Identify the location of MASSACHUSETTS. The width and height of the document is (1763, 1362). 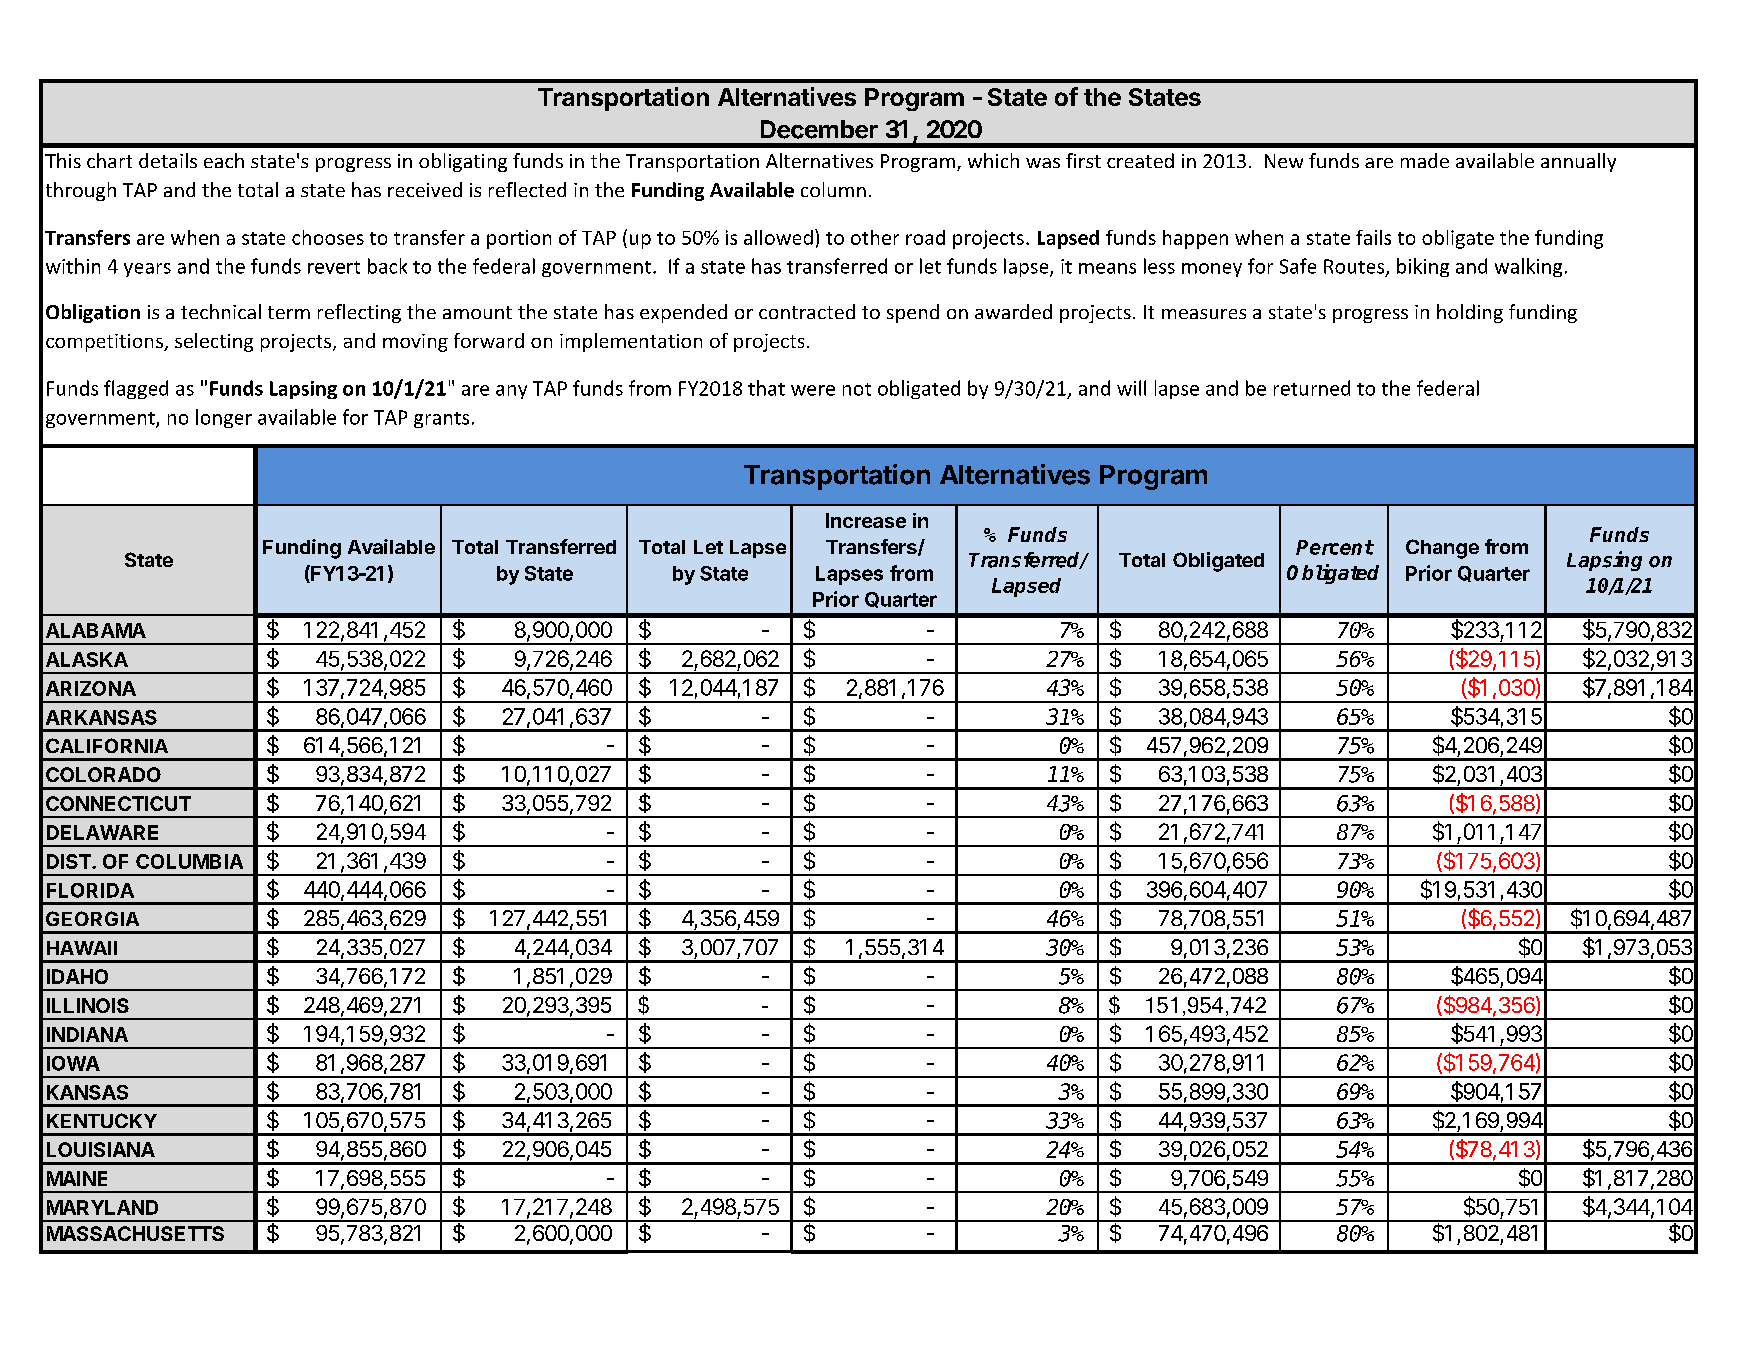
(135, 1233).
